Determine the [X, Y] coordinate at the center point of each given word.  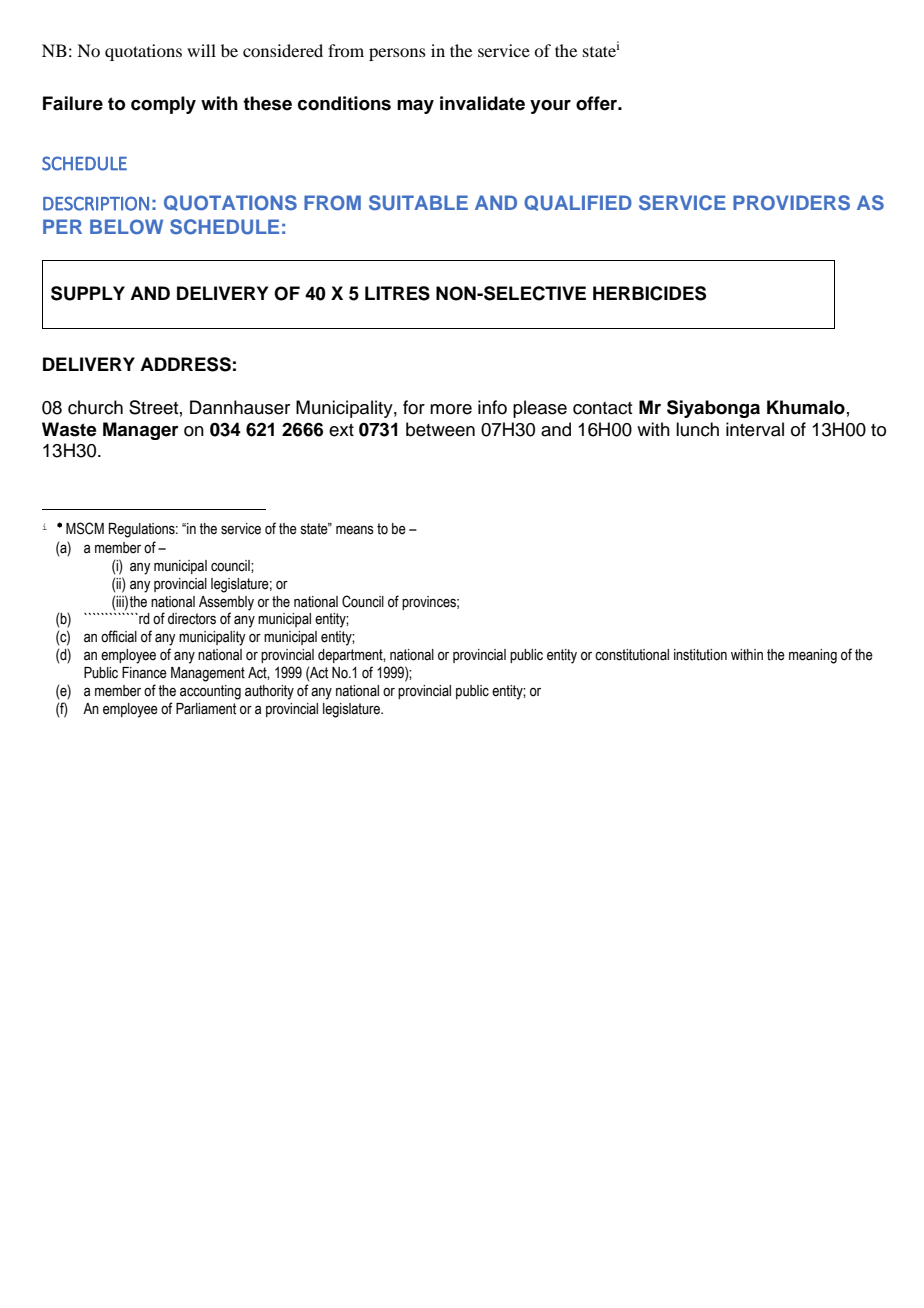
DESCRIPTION [96, 203]
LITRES [397, 293]
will [201, 50]
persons [397, 54]
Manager [141, 431]
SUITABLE [418, 203]
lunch [697, 429]
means [355, 530]
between [440, 429]
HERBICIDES [649, 293]
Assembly [226, 603]
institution [700, 655]
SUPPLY [88, 293]
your [550, 107]
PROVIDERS [791, 203]
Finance [144, 673]
